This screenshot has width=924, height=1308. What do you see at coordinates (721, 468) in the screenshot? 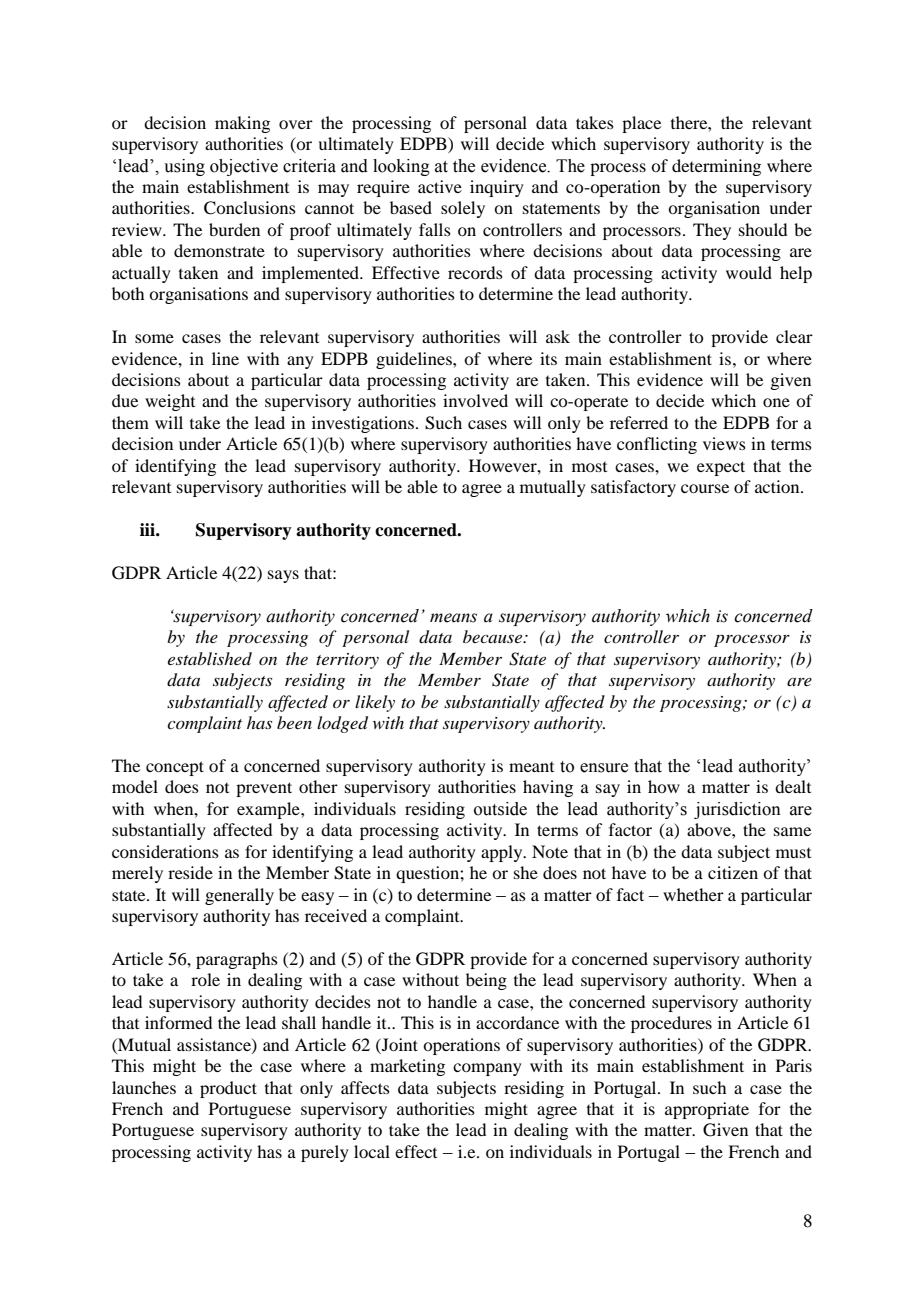
I see `expect` at bounding box center [721, 468].
